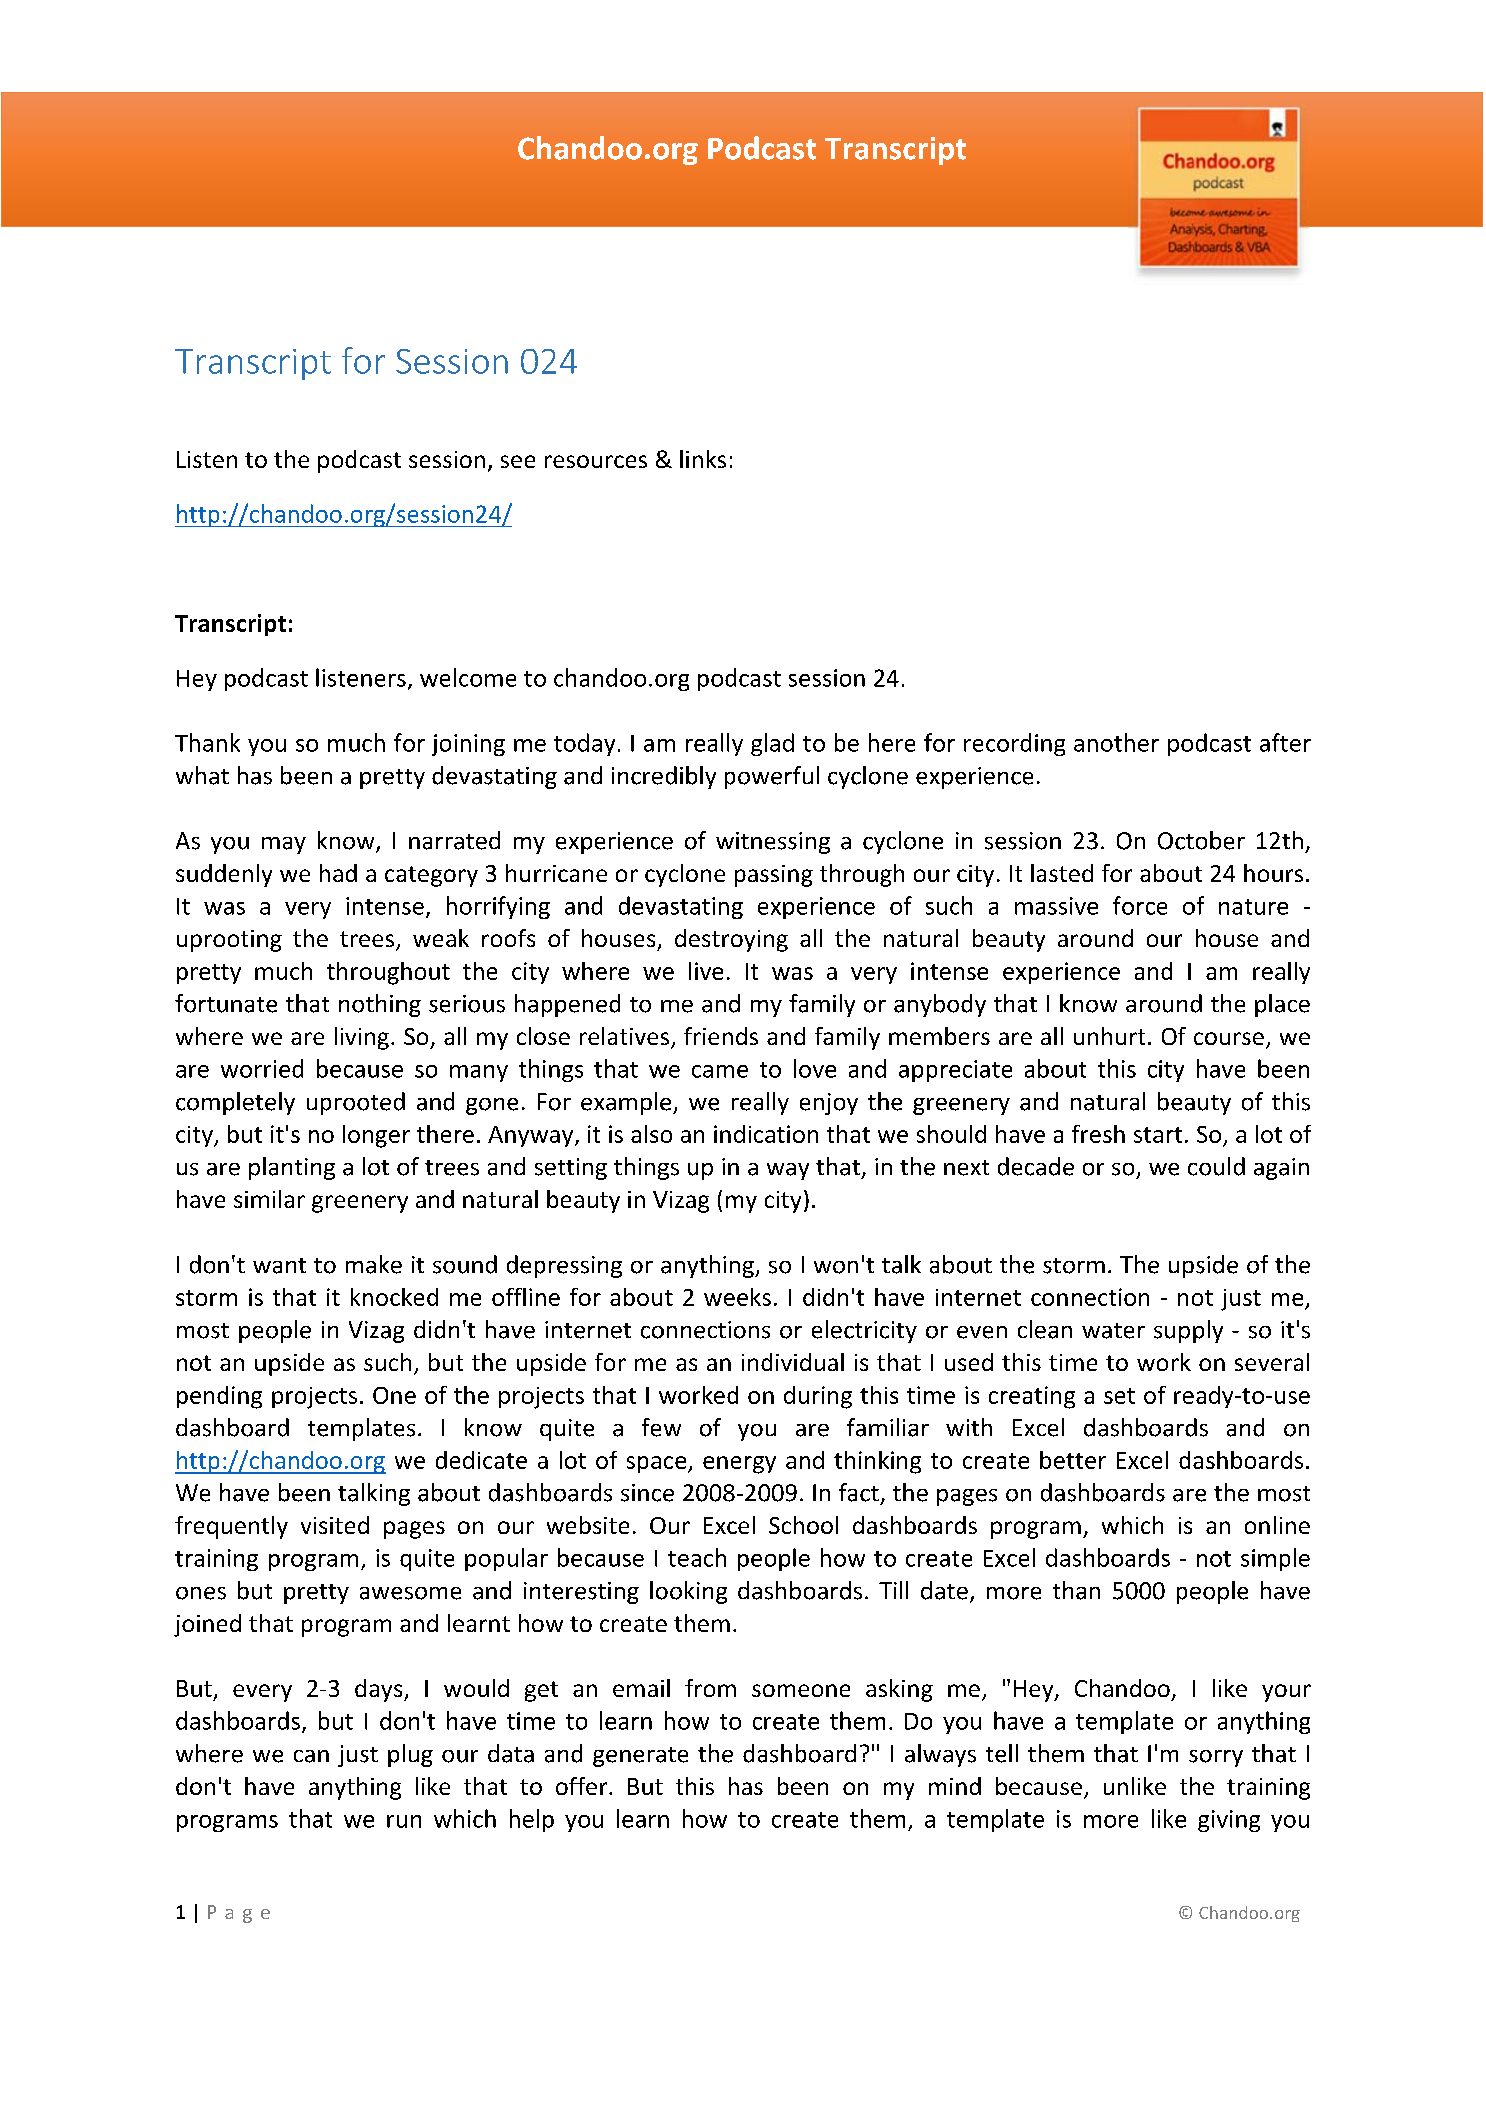 The width and height of the document is (1486, 2102). What do you see at coordinates (371, 1136) in the document?
I see `longe` at bounding box center [371, 1136].
